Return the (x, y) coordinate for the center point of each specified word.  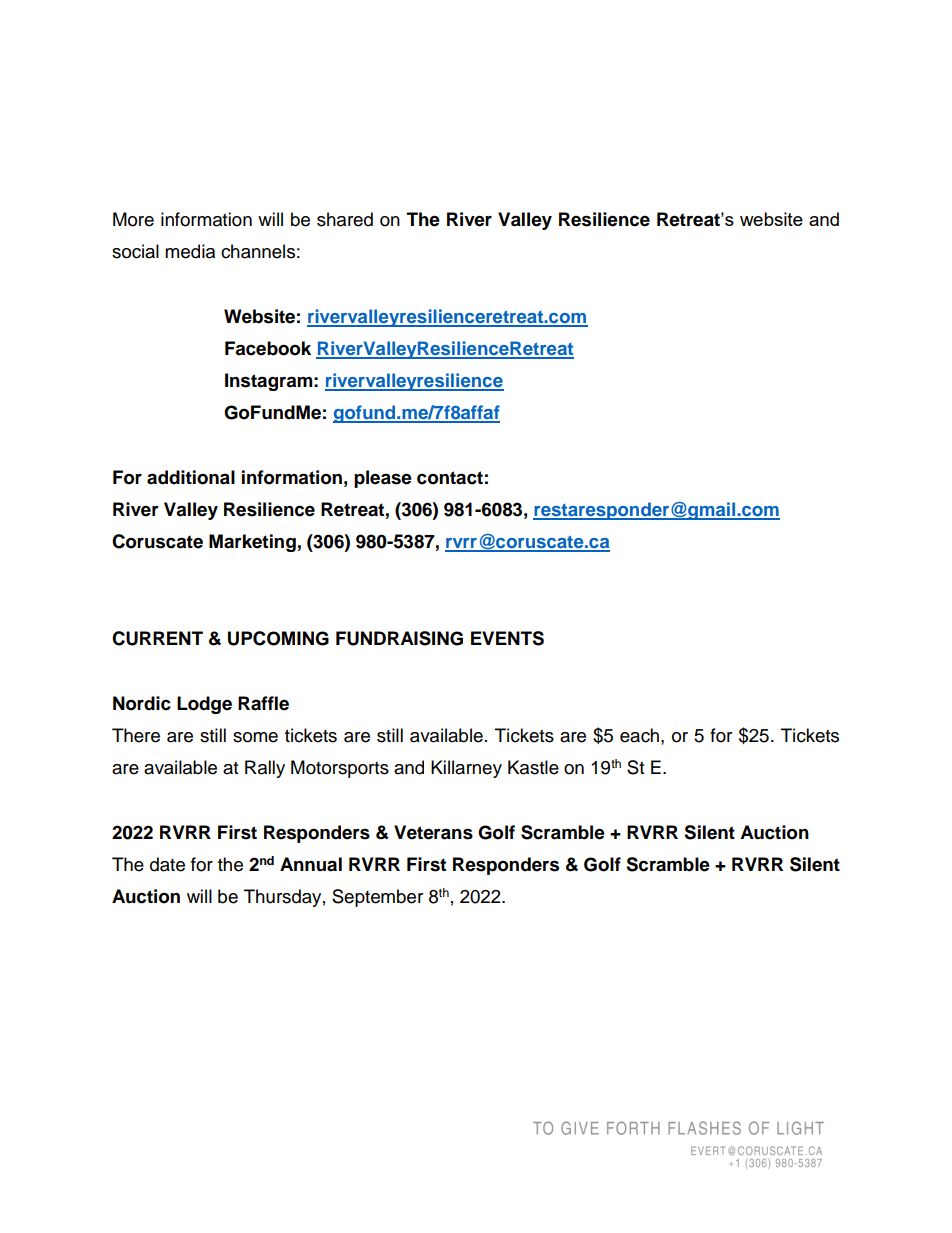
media (190, 251)
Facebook (268, 348)
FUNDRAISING (399, 638)
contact (450, 478)
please (383, 479)
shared (345, 219)
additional (191, 477)
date (167, 864)
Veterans (433, 832)
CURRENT (157, 638)
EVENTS (507, 638)
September (377, 898)
